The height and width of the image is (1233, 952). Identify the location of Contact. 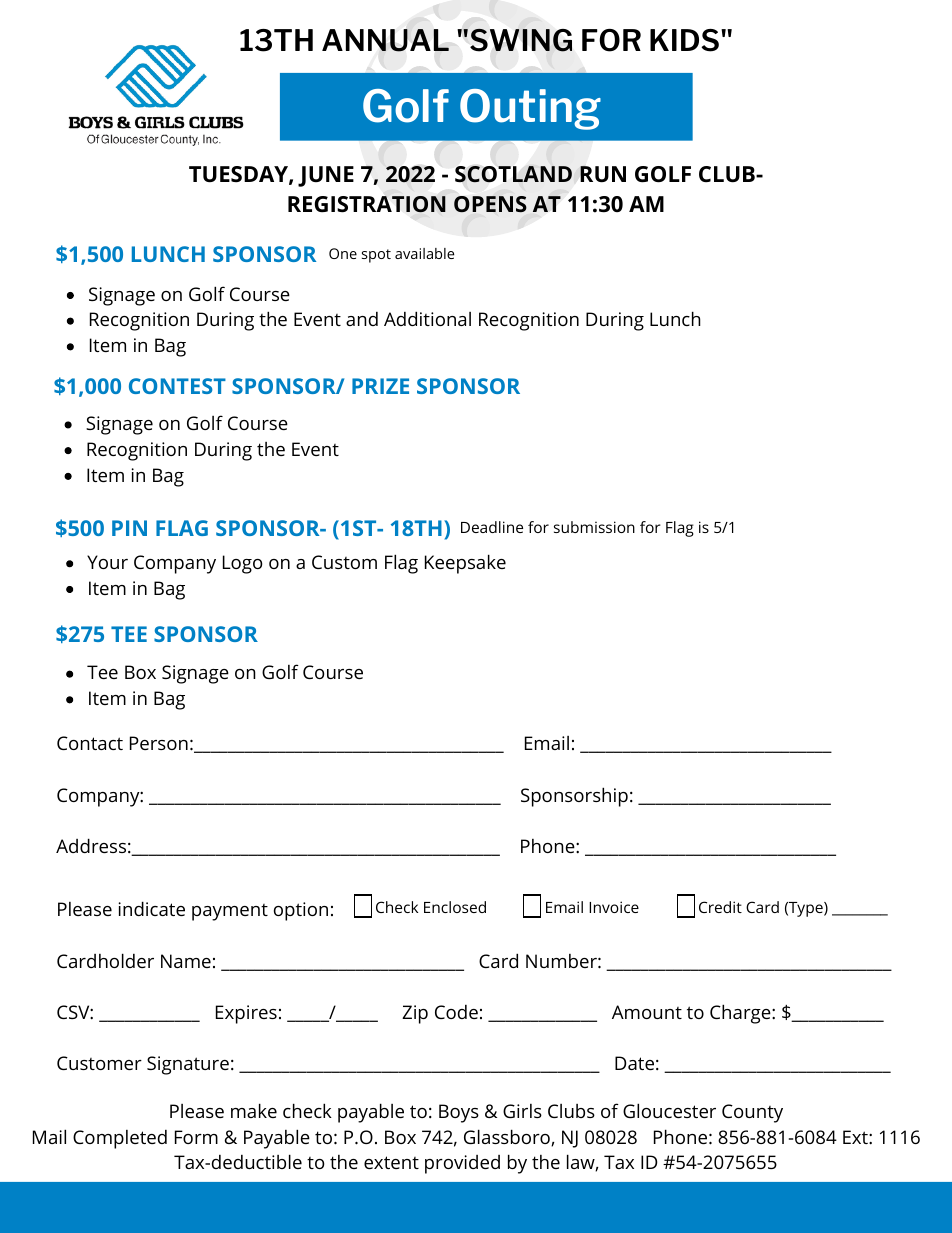
(90, 743).
